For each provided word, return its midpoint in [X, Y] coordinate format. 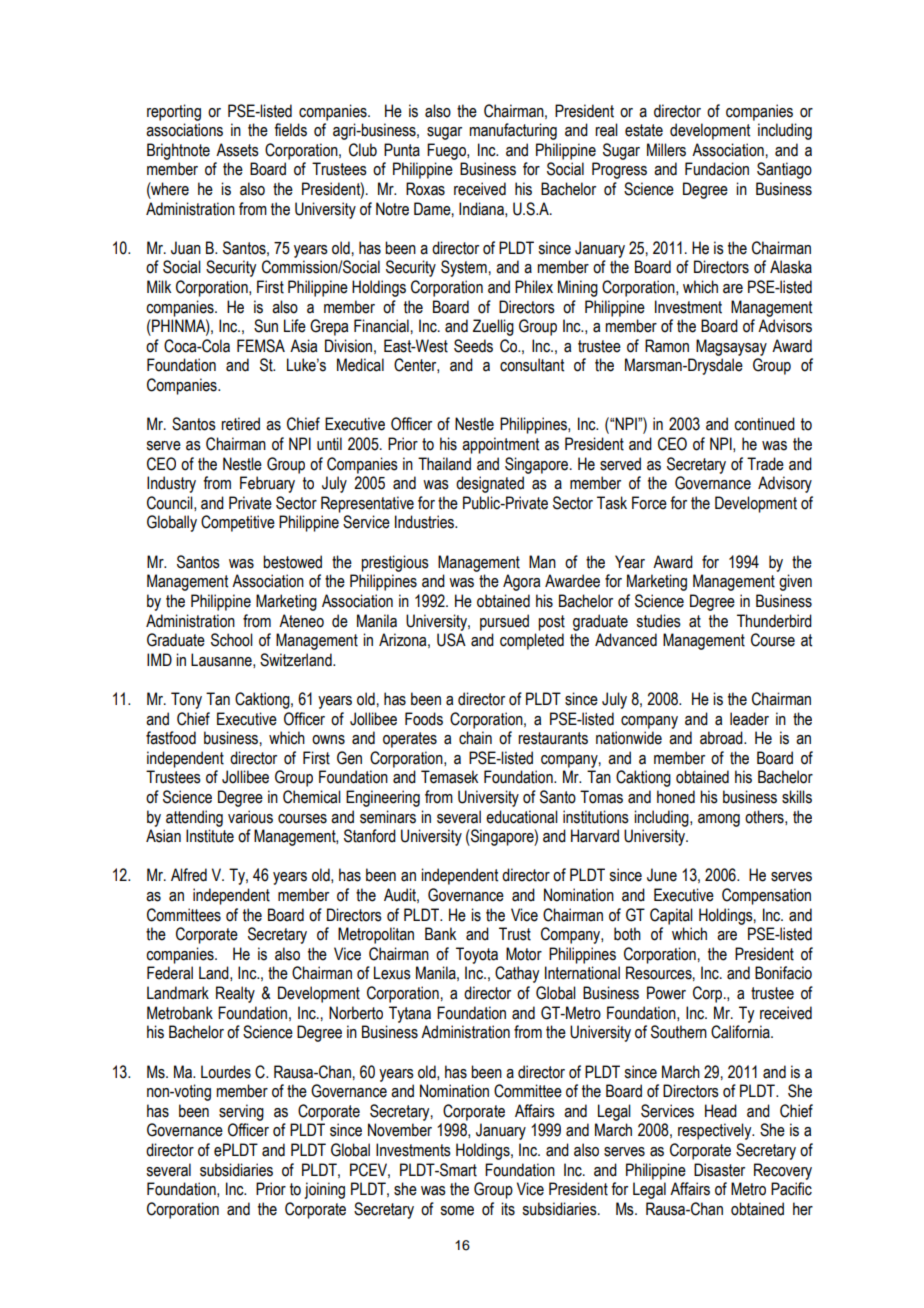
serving [241, 1112]
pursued [504, 622]
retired [240, 424]
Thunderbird [774, 621]
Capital [671, 916]
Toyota [477, 955]
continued [764, 424]
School [232, 640]
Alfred [189, 875]
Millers [666, 150]
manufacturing [513, 131]
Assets [237, 150]
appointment [500, 445]
